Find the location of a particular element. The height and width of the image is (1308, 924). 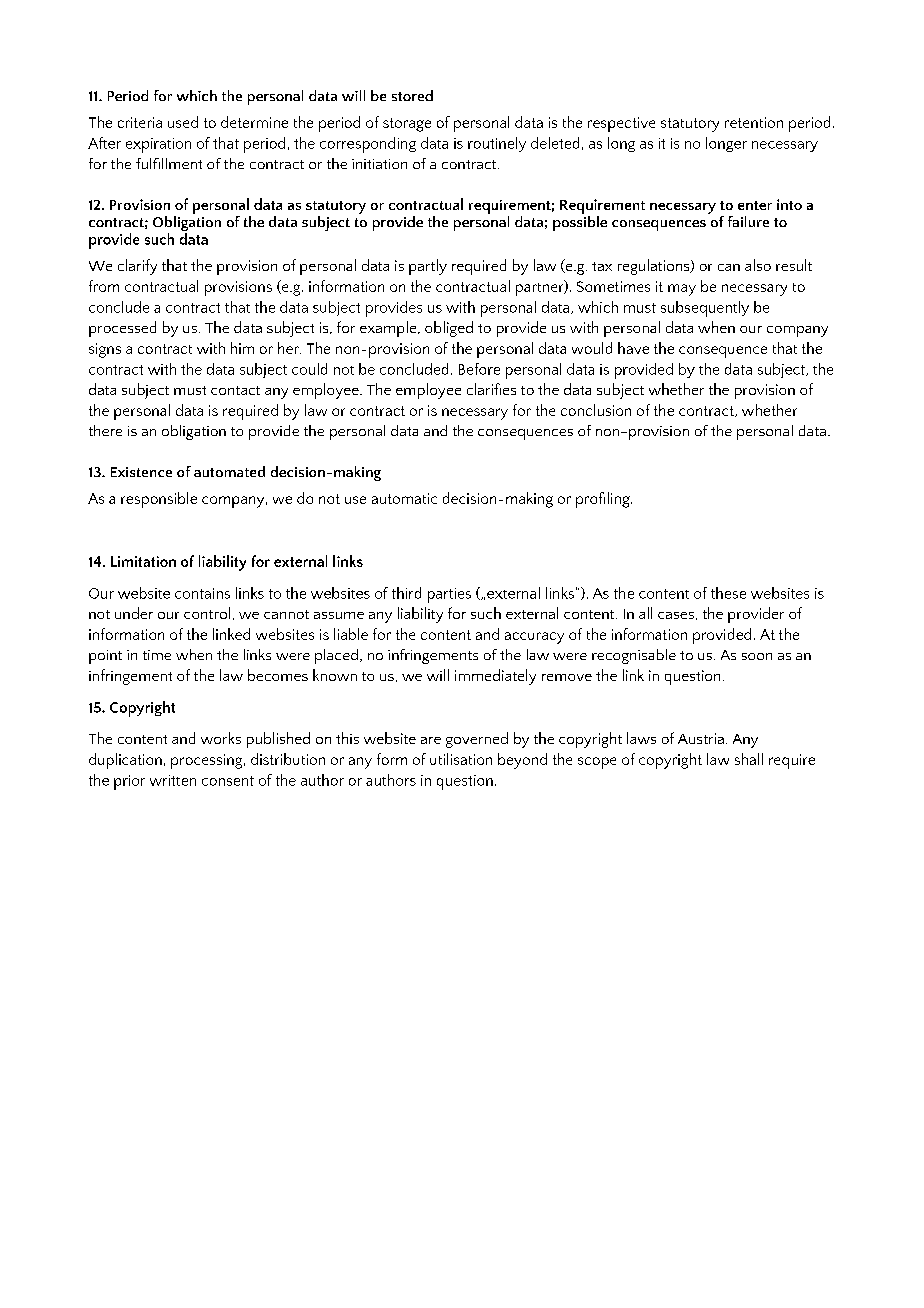

shall is located at coordinates (749, 759).
